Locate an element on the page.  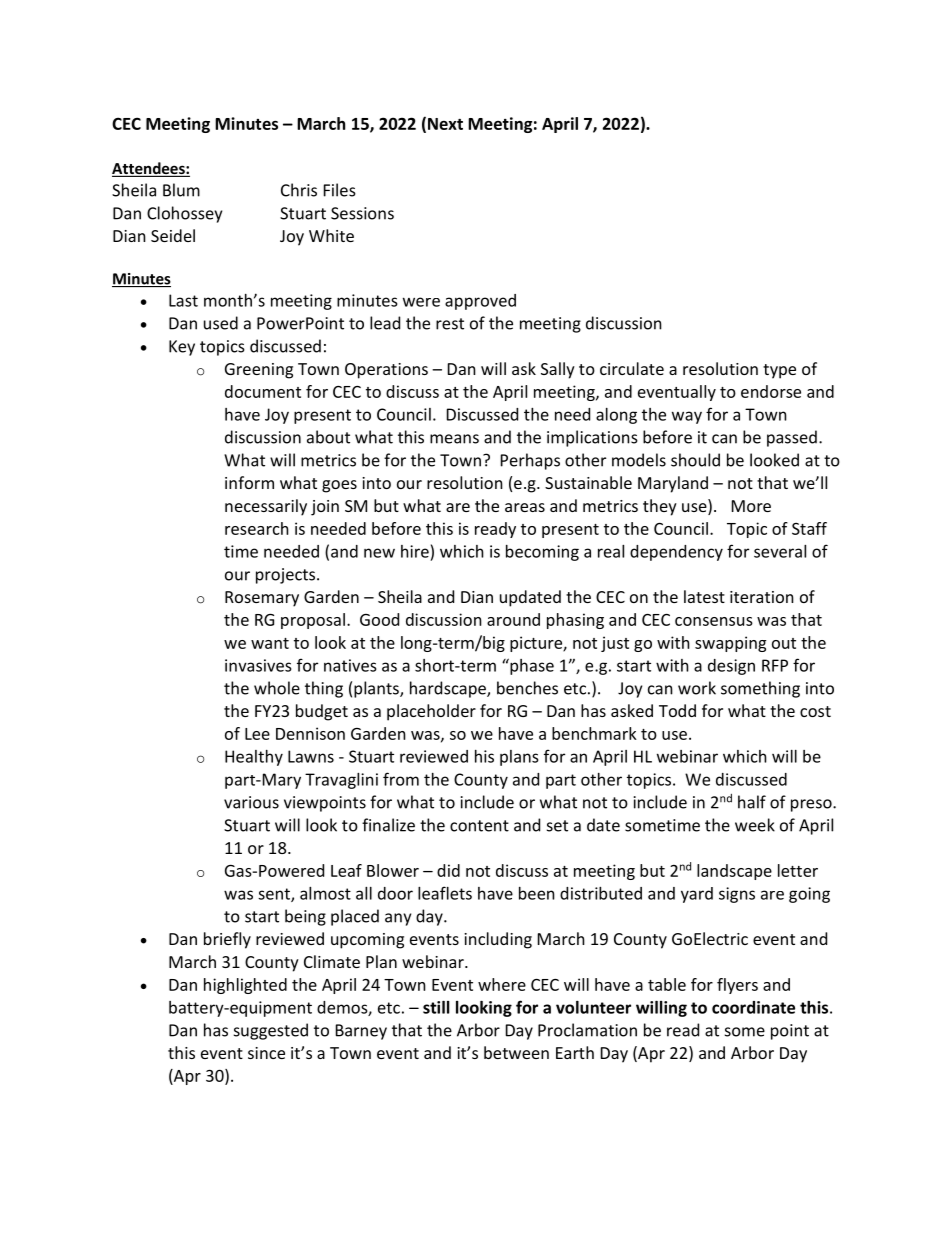
Next is located at coordinates (445, 124).
